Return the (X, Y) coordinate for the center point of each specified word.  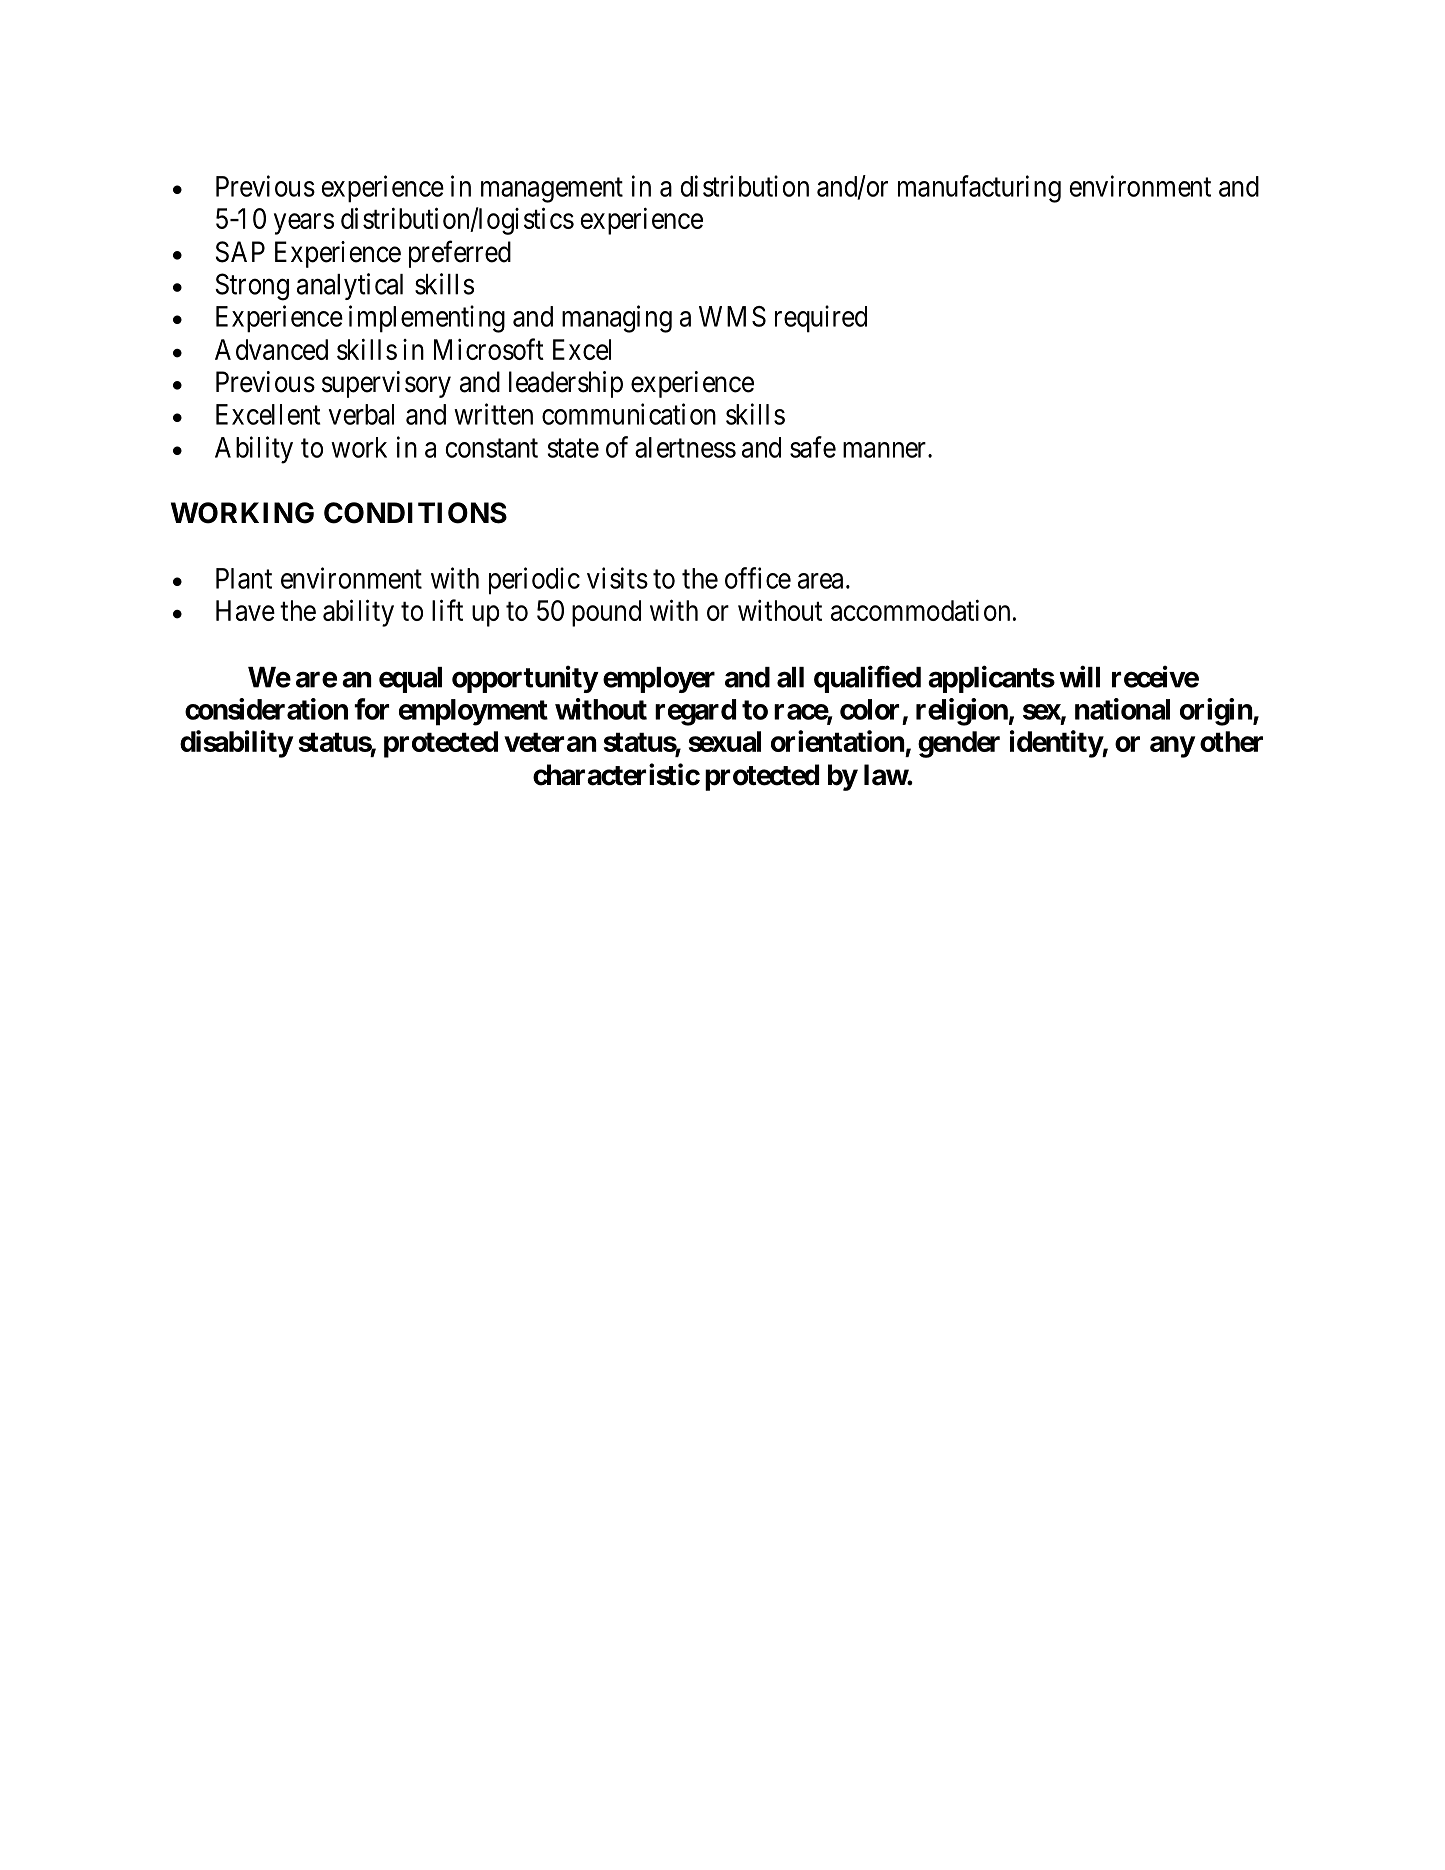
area (820, 581)
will (1080, 676)
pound (606, 613)
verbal (361, 414)
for (371, 709)
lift (447, 610)
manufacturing (979, 189)
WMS (732, 316)
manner (884, 450)
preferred (460, 254)
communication (629, 414)
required (821, 319)
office (758, 578)
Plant (244, 578)
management (552, 190)
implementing (427, 319)
